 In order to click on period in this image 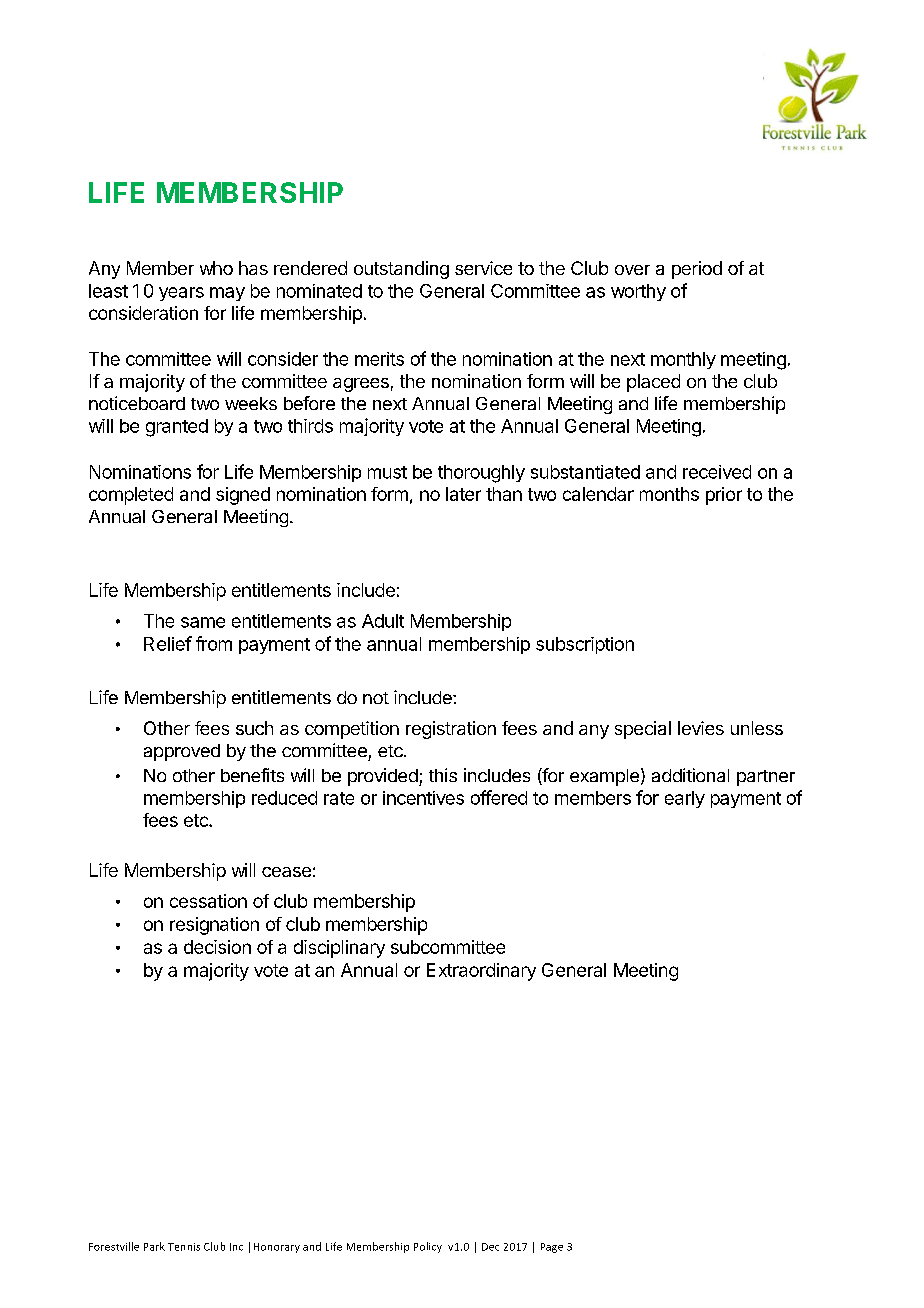, I will do `click(697, 270)`.
